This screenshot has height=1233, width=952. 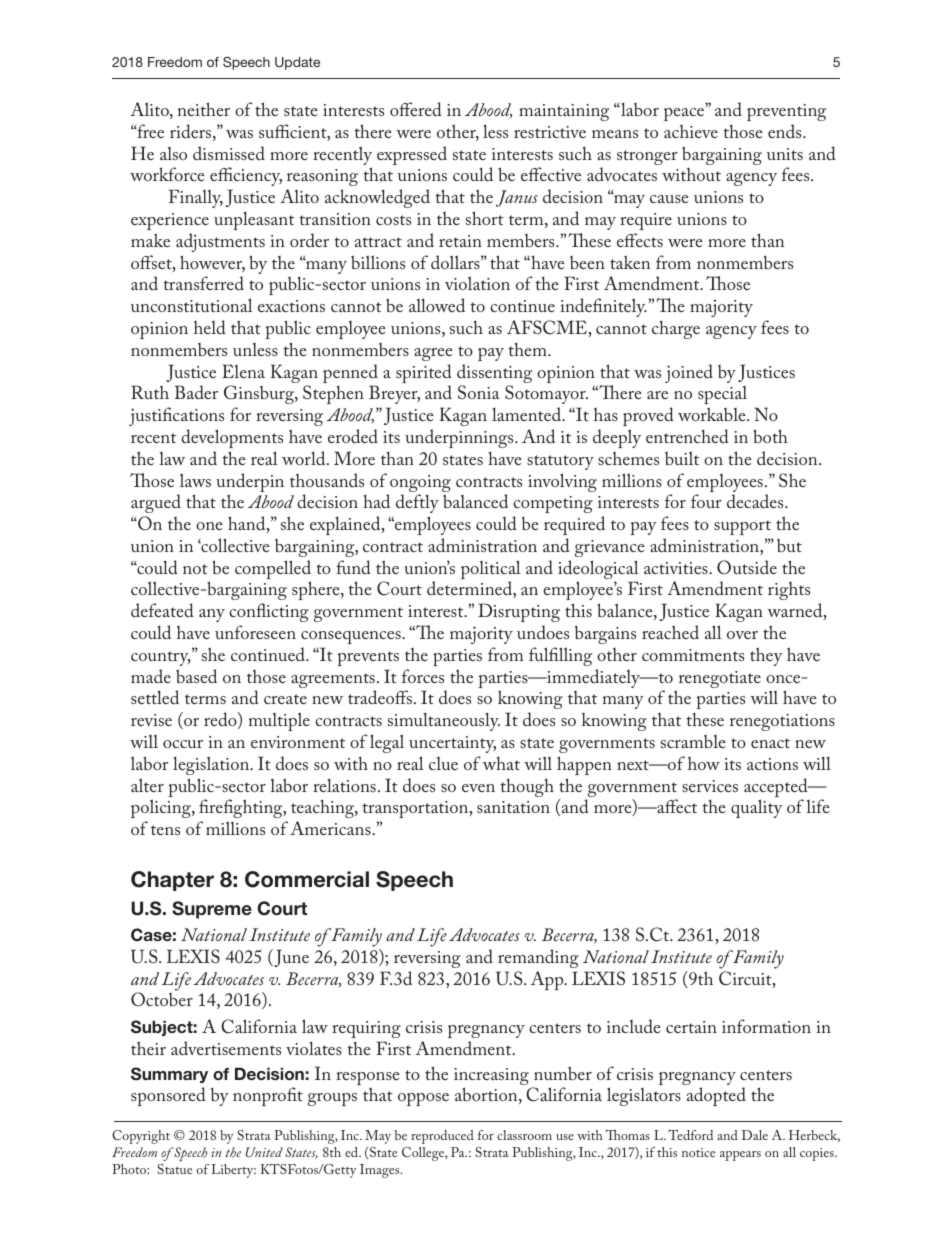 I want to click on services, so click(x=710, y=786).
